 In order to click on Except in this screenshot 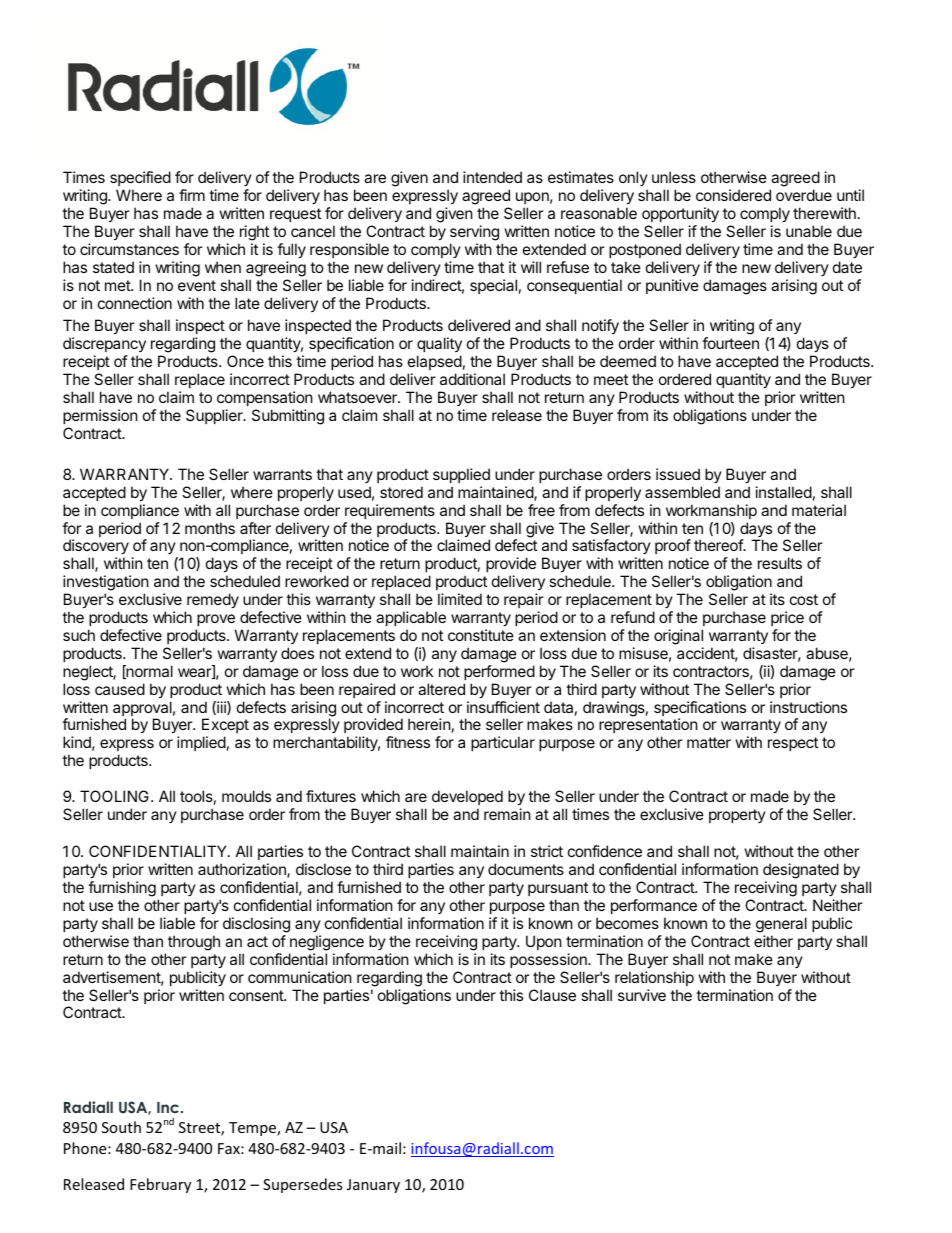, I will do `click(225, 727)`.
